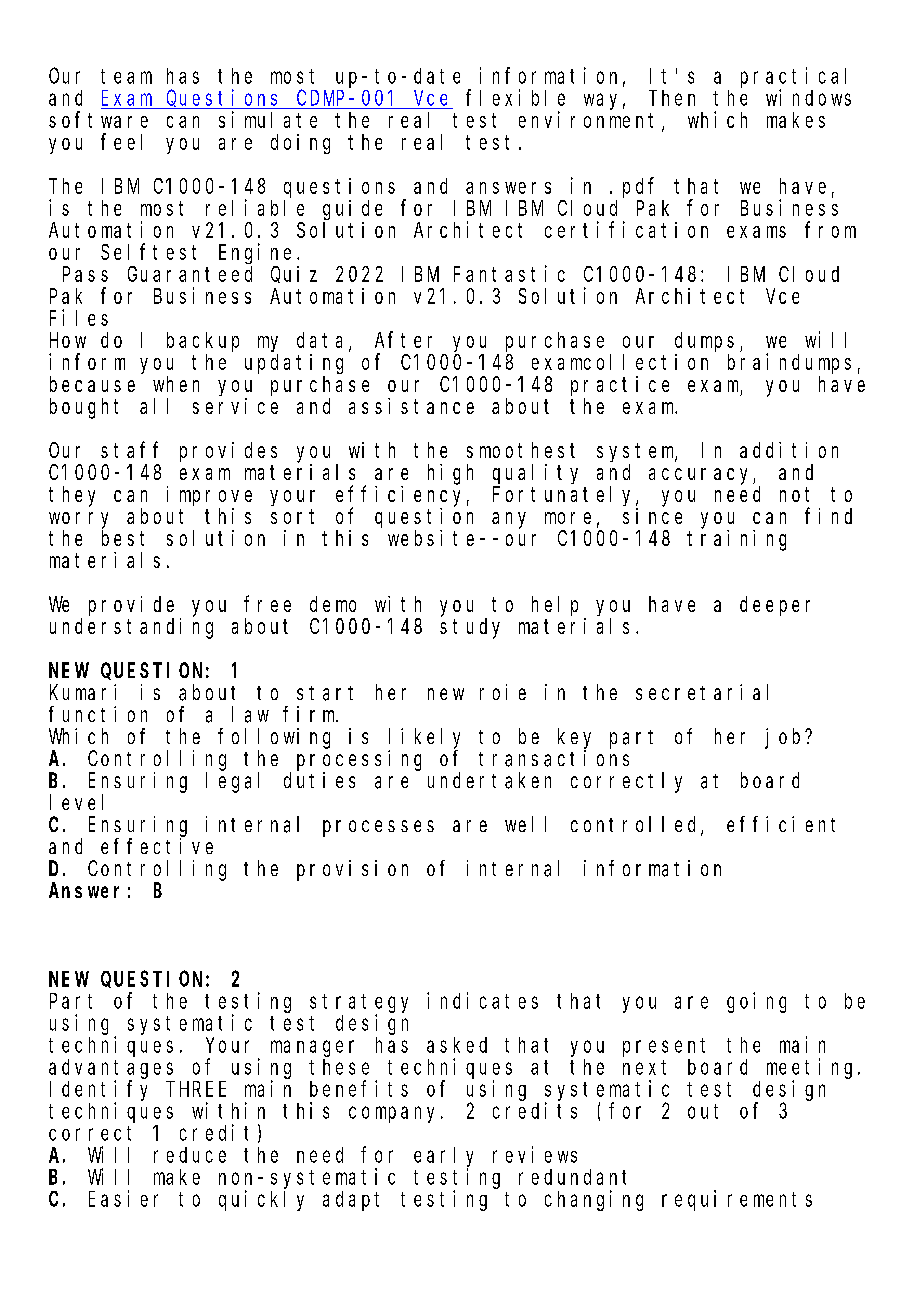  What do you see at coordinates (450, 474) in the screenshot?
I see `high` at bounding box center [450, 474].
